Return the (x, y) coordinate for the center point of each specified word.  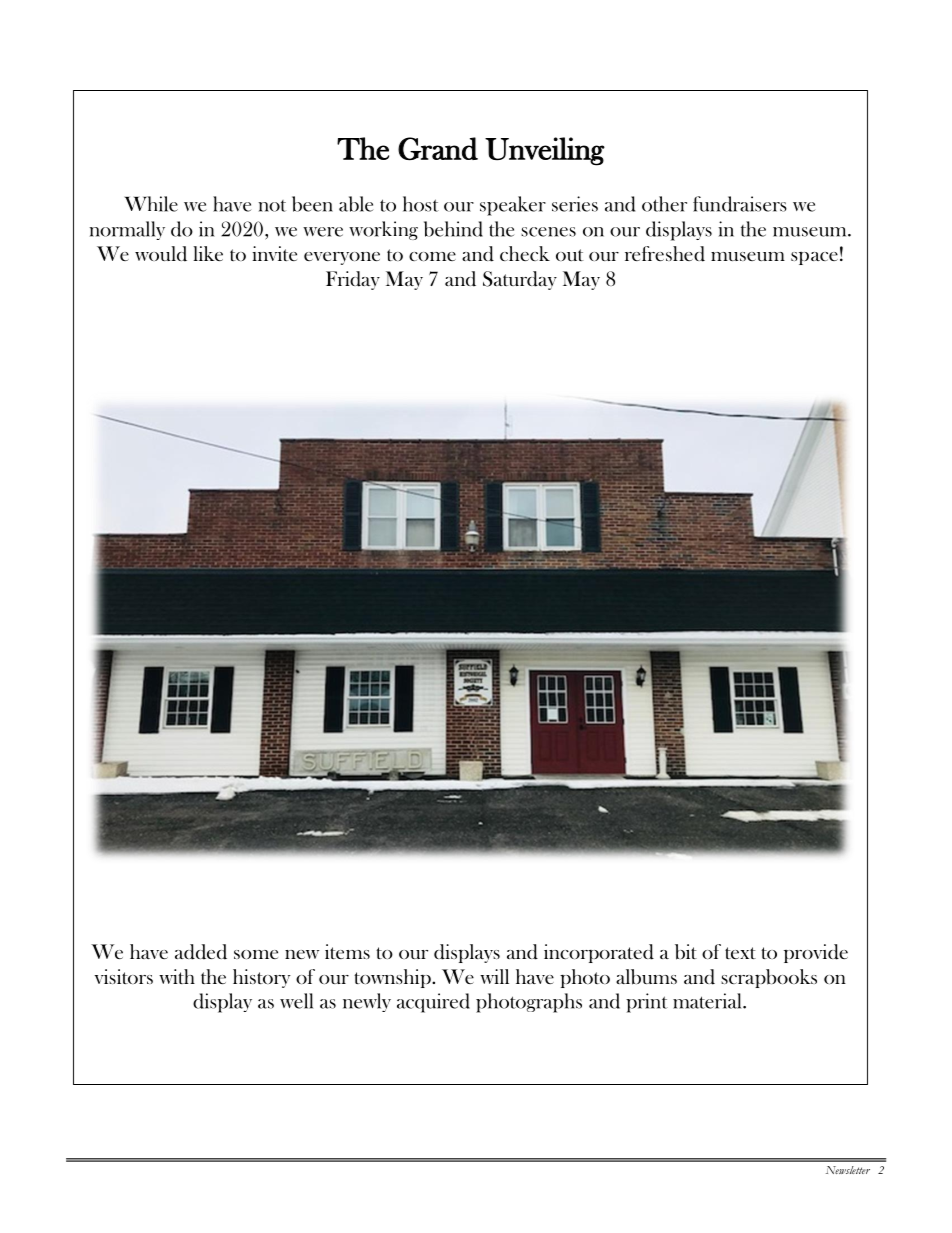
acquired (433, 1003)
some (256, 954)
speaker (513, 206)
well (296, 1001)
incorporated (599, 953)
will (494, 976)
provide (816, 953)
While (151, 204)
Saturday (520, 280)
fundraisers (740, 204)
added (201, 952)
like (208, 253)
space (814, 258)
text (740, 953)
